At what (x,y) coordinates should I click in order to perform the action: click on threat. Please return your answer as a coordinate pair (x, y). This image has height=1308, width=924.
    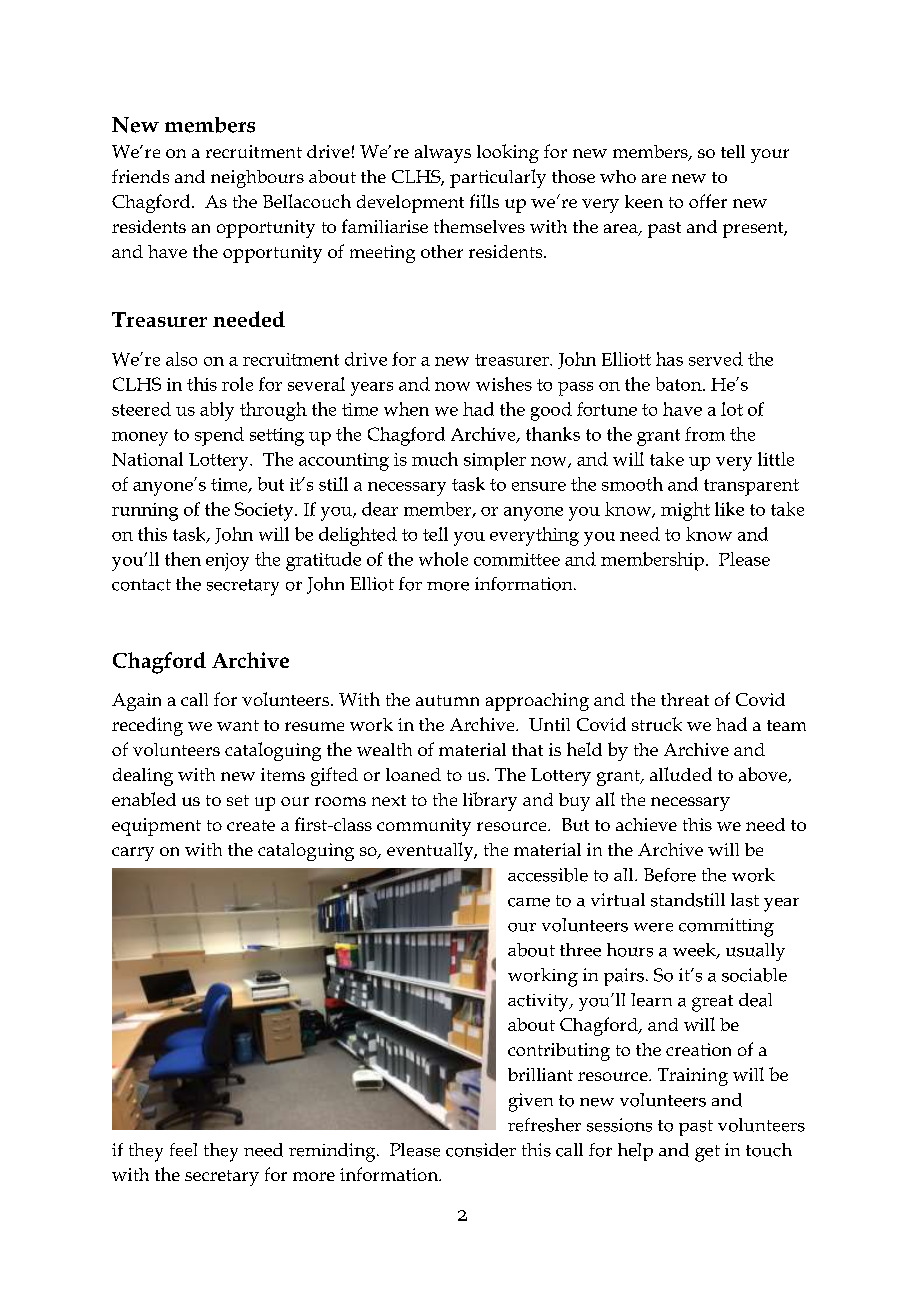
    Looking at the image, I should click on (685, 699).
